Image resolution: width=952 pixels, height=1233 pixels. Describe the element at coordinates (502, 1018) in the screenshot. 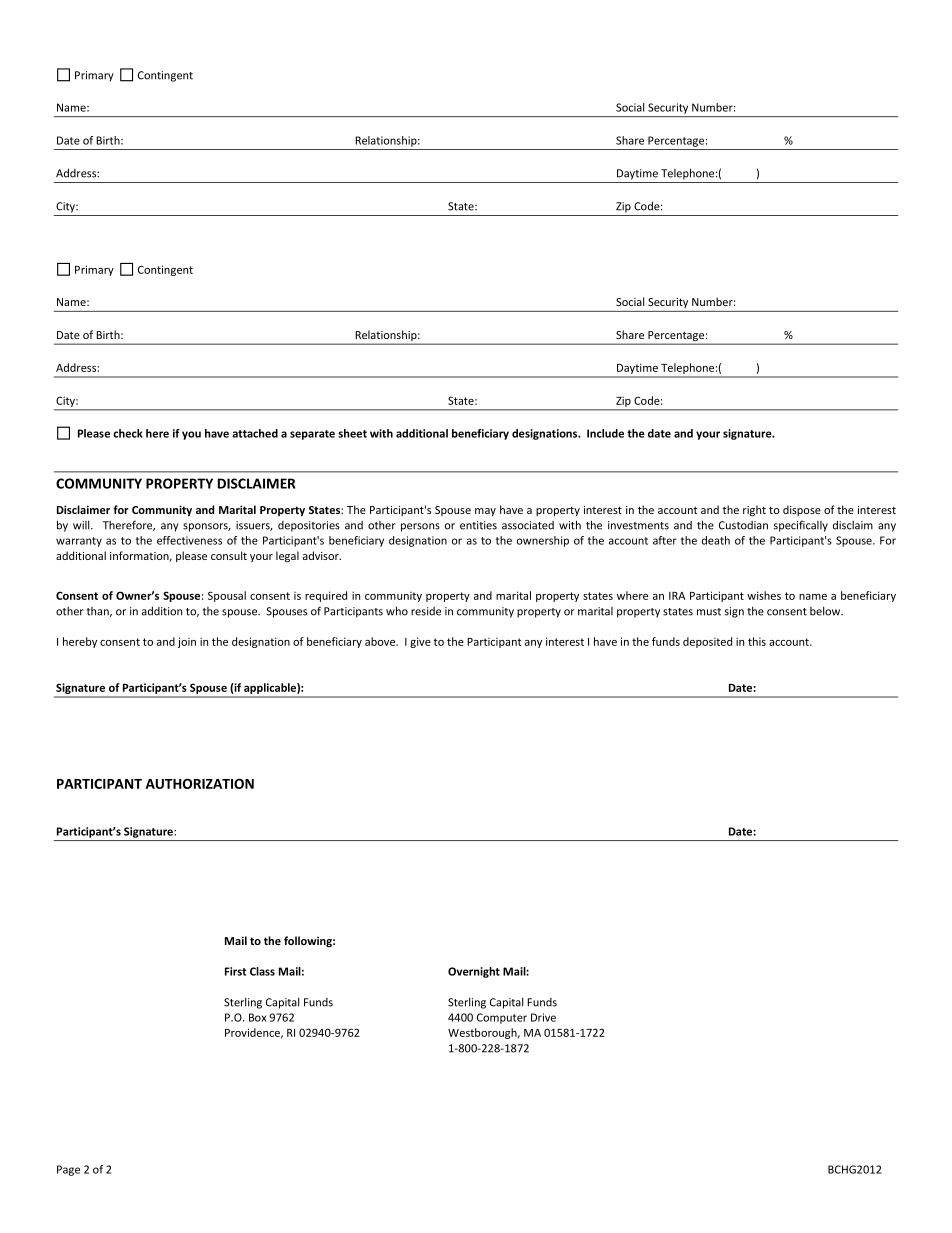

I see `Computer` at that location.
